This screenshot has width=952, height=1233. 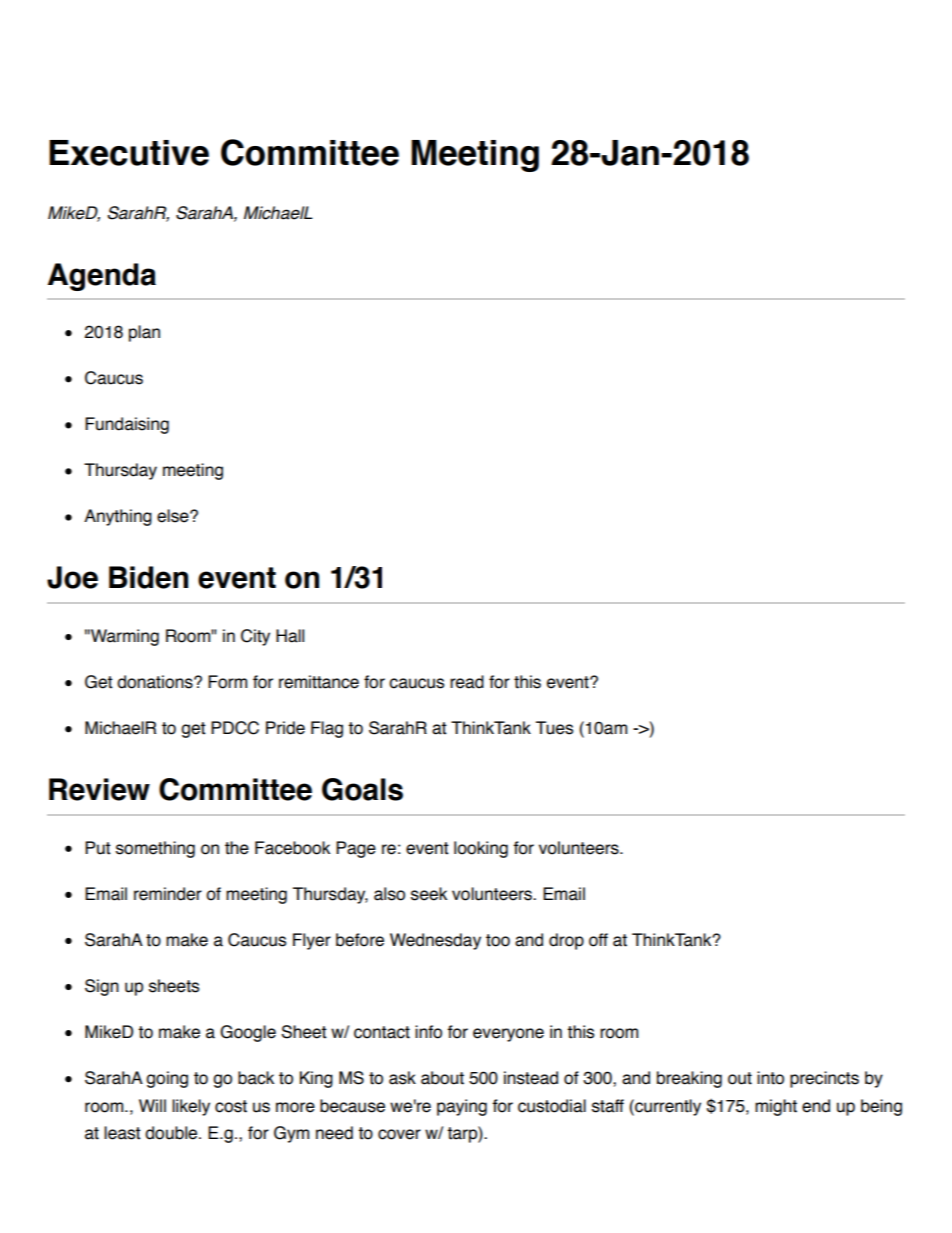 What do you see at coordinates (102, 277) in the screenshot?
I see `Agenda` at bounding box center [102, 277].
